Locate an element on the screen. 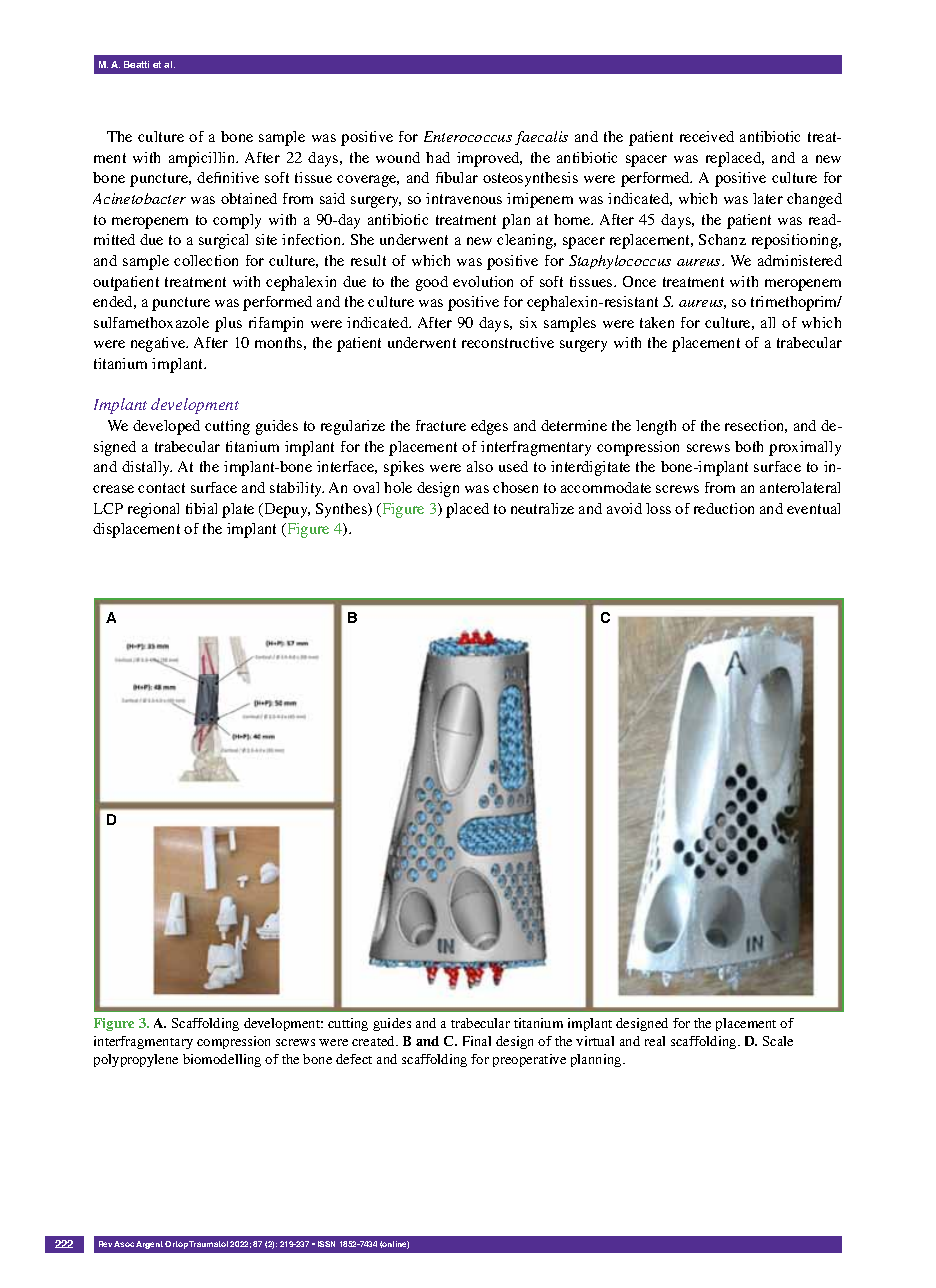  fibular is located at coordinates (457, 177).
